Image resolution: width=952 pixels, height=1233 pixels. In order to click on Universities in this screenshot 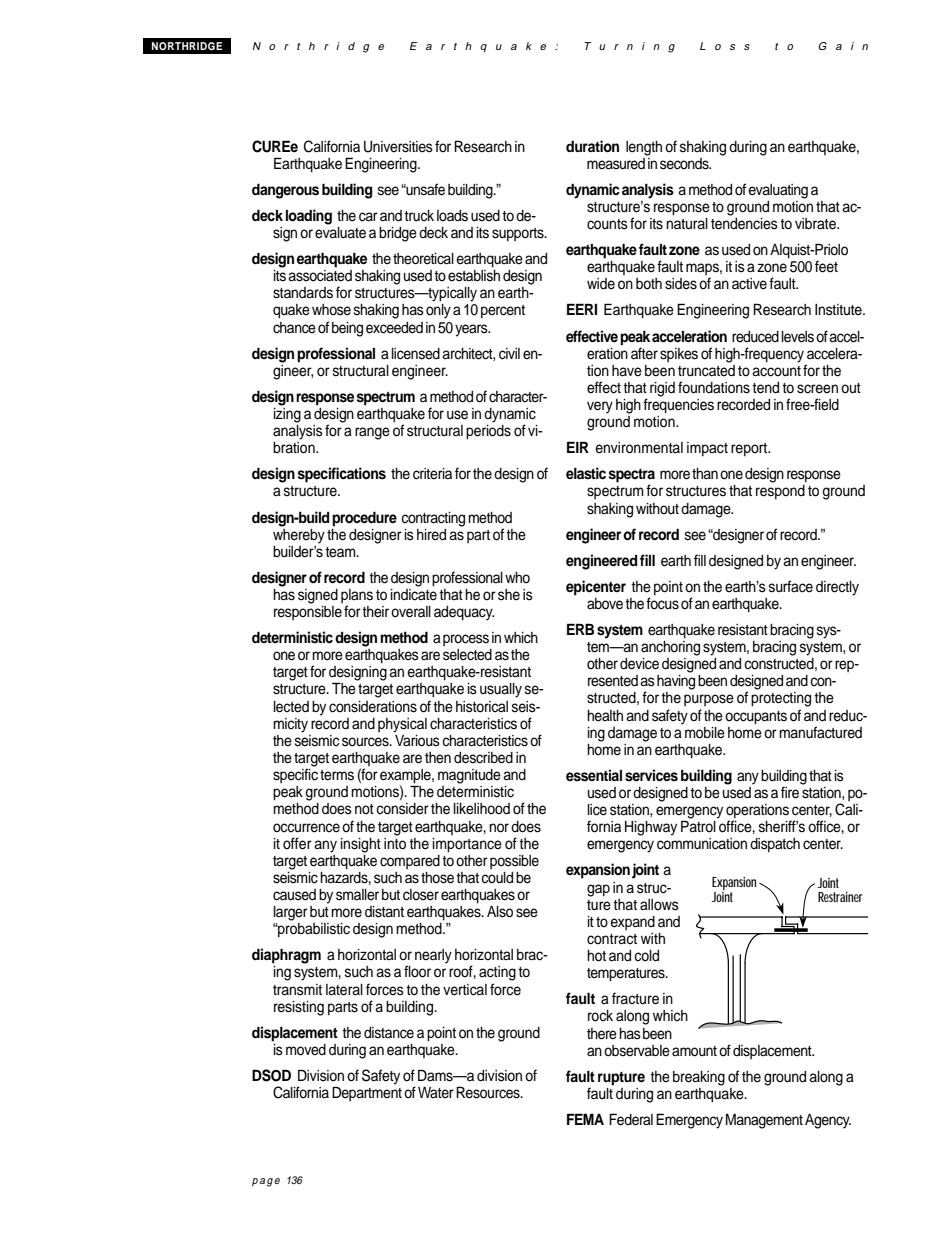, I will do `click(398, 147)`.
